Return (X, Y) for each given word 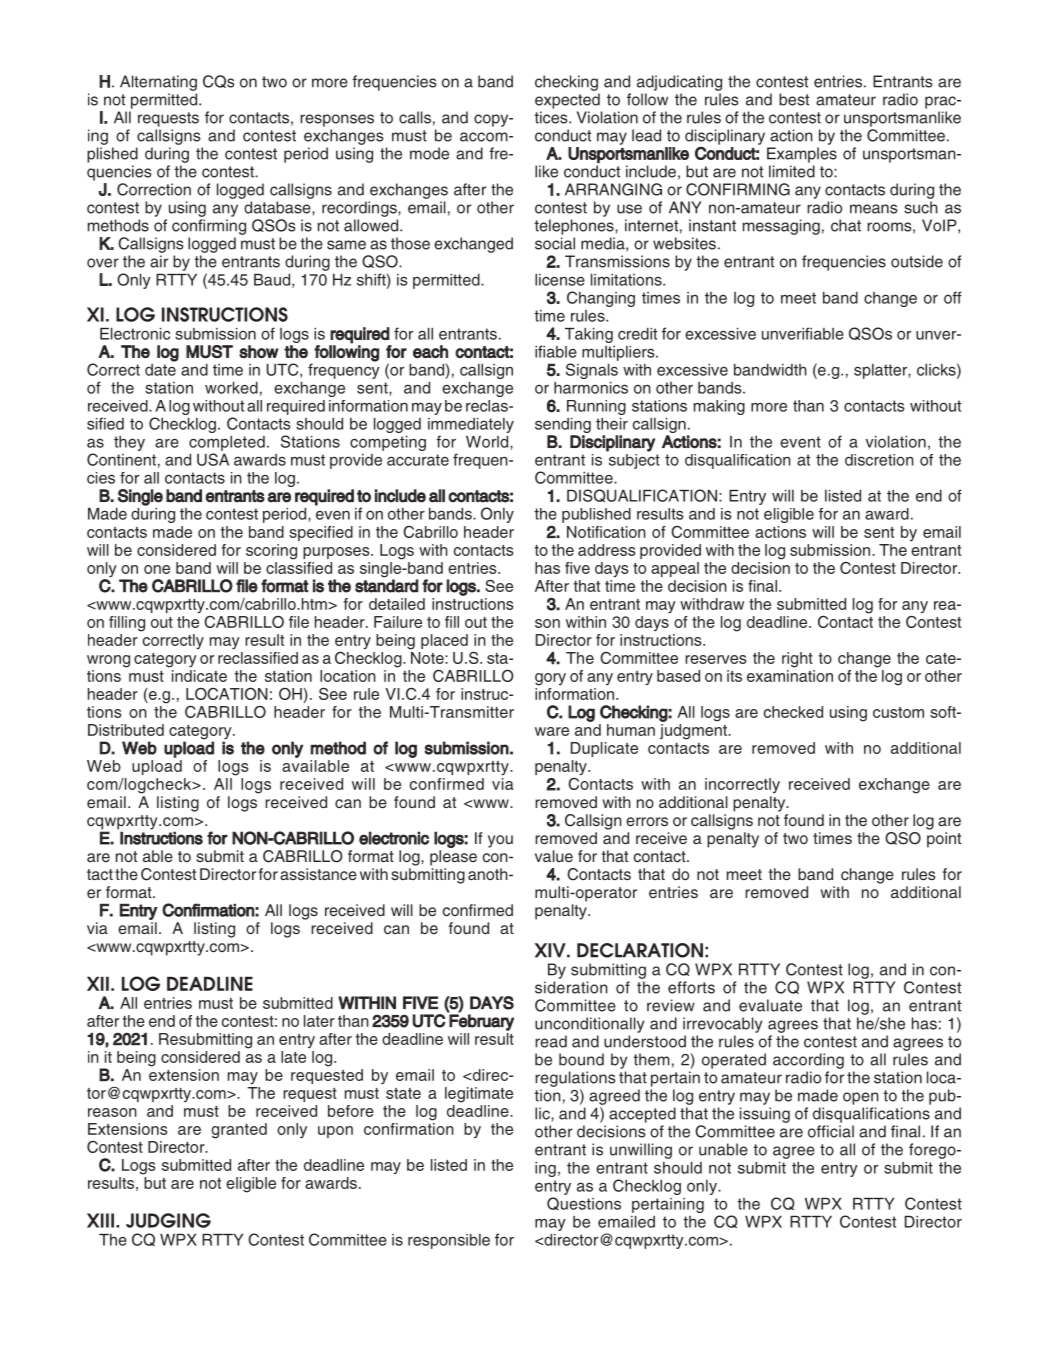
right (797, 660)
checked (793, 712)
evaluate (770, 1005)
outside (917, 261)
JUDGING (168, 1220)
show (258, 351)
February (481, 1021)
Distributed (126, 730)
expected (567, 101)
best (794, 99)
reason (112, 1112)
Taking (589, 335)
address (606, 550)
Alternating (158, 83)
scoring (271, 552)
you (500, 841)
